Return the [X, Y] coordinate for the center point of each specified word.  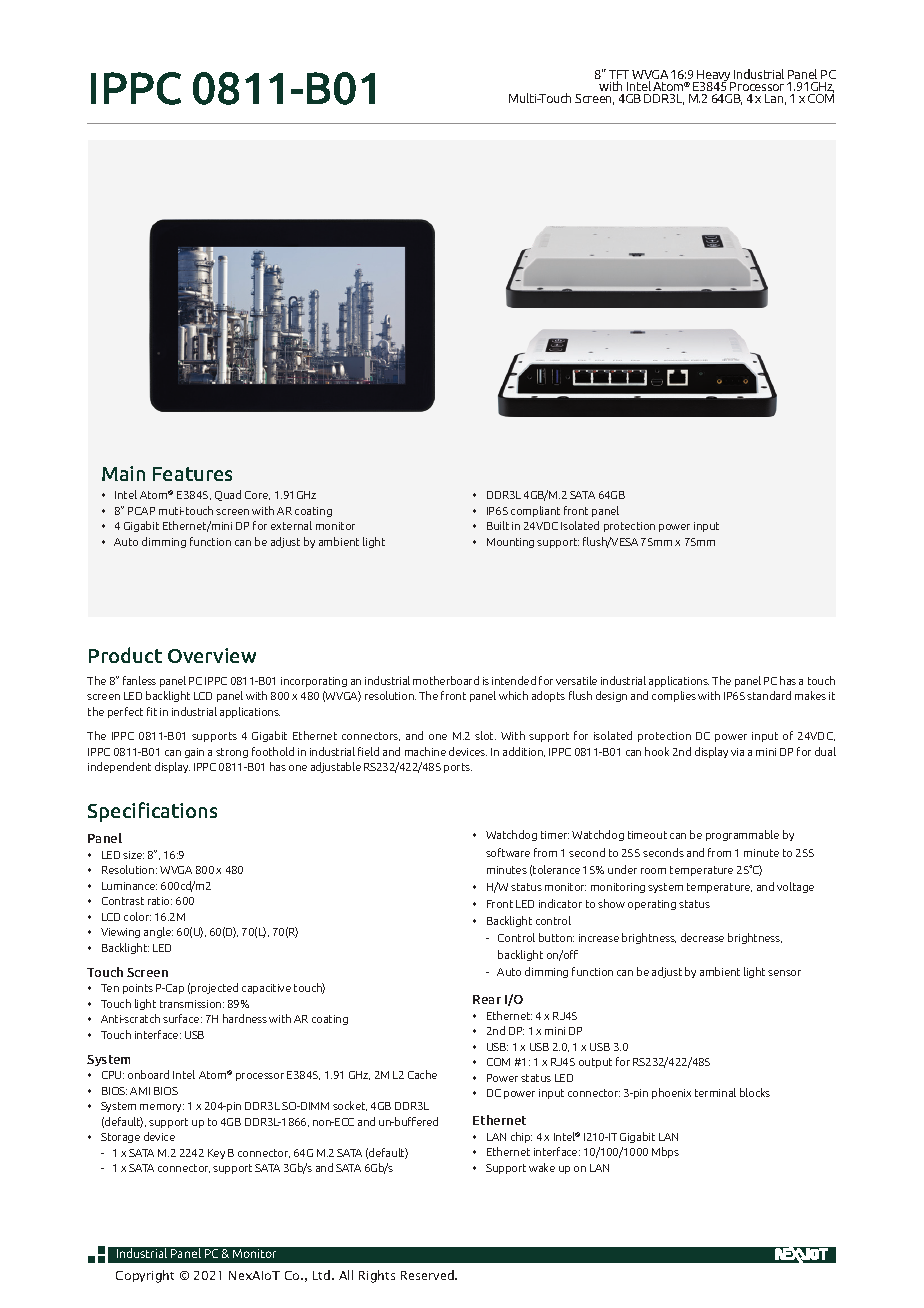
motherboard [446, 680]
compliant [535, 511]
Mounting [510, 543]
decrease [702, 937]
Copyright [145, 1276]
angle [158, 932]
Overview [212, 655]
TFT [619, 76]
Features [192, 474]
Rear [487, 999]
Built [498, 525]
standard [769, 695]
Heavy [714, 77]
